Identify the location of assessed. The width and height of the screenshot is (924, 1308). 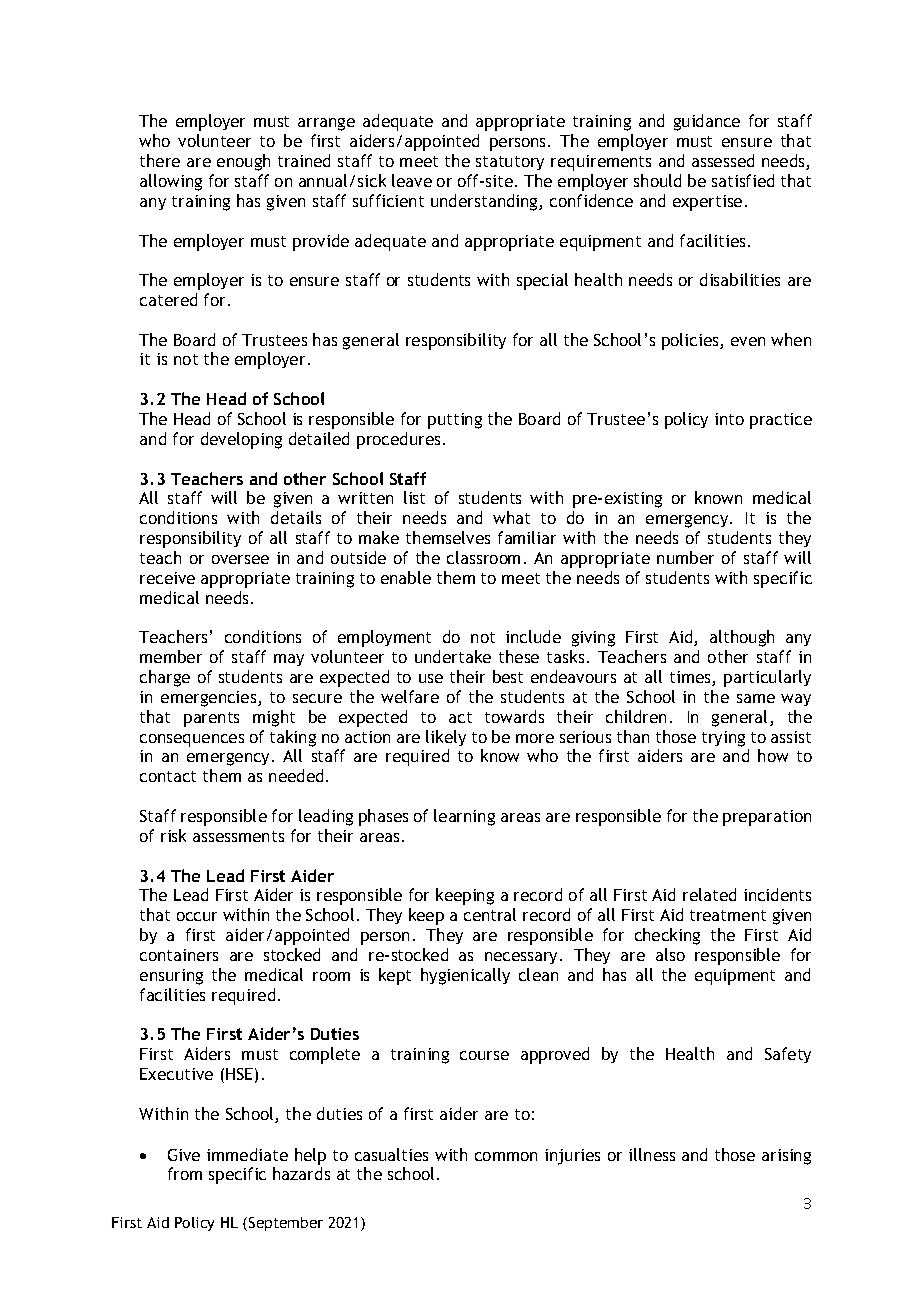
(723, 160).
